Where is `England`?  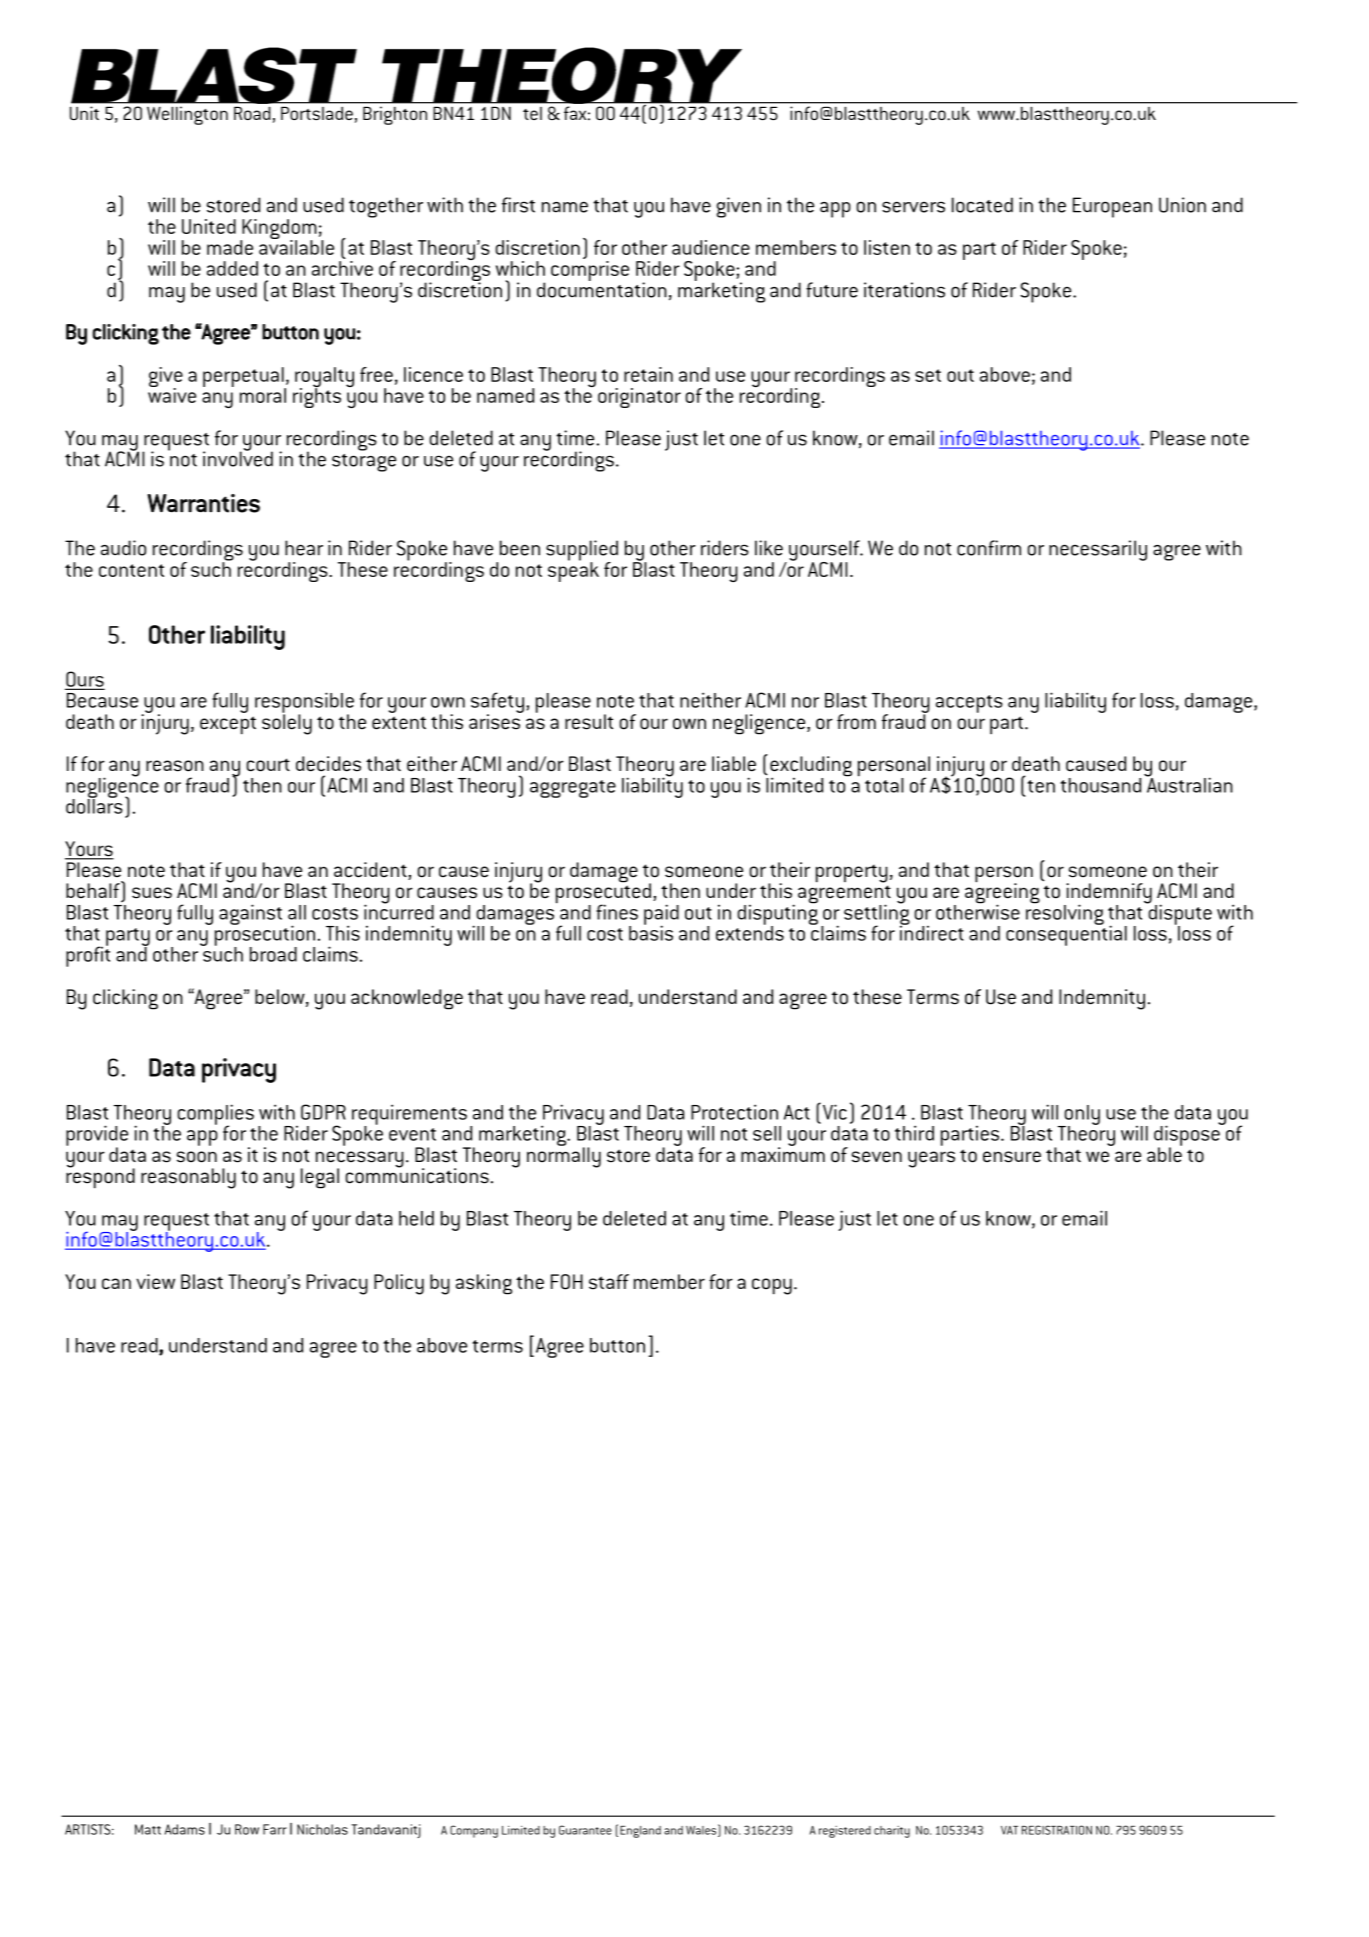
England is located at coordinates (640, 1832).
